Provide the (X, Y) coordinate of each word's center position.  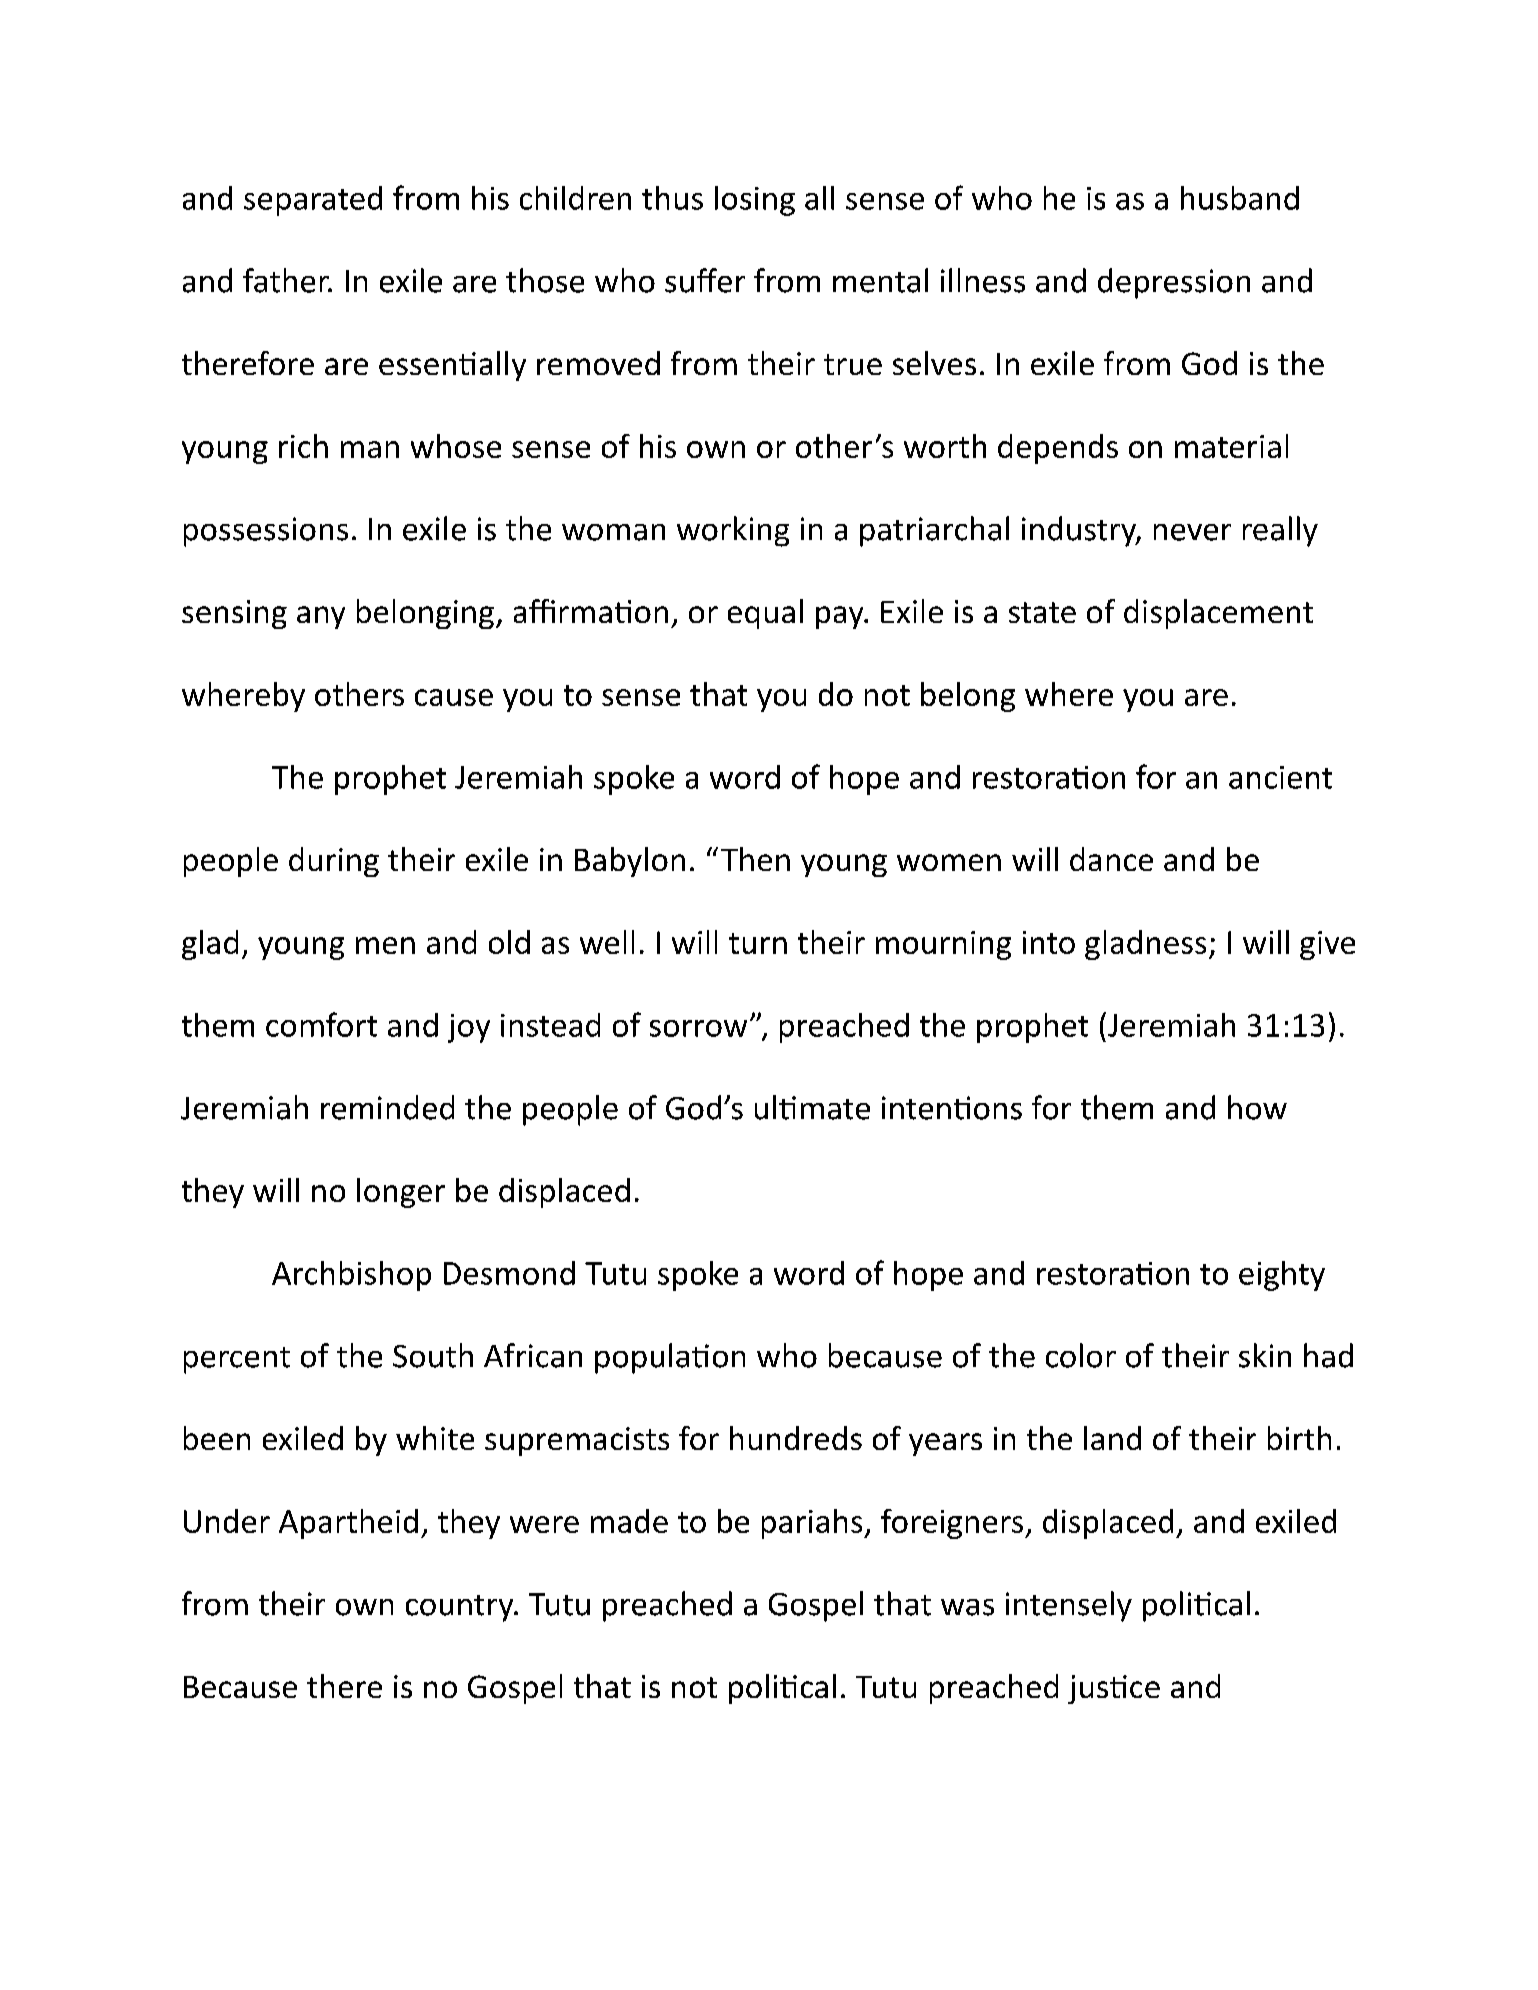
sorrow (698, 1028)
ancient (1280, 777)
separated (313, 201)
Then (755, 859)
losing (755, 201)
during (334, 862)
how (1257, 1107)
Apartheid (348, 1524)
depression (1174, 283)
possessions (266, 532)
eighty (1282, 1276)
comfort (321, 1024)
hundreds (796, 1438)
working (733, 531)
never (1192, 532)
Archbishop (351, 1276)
